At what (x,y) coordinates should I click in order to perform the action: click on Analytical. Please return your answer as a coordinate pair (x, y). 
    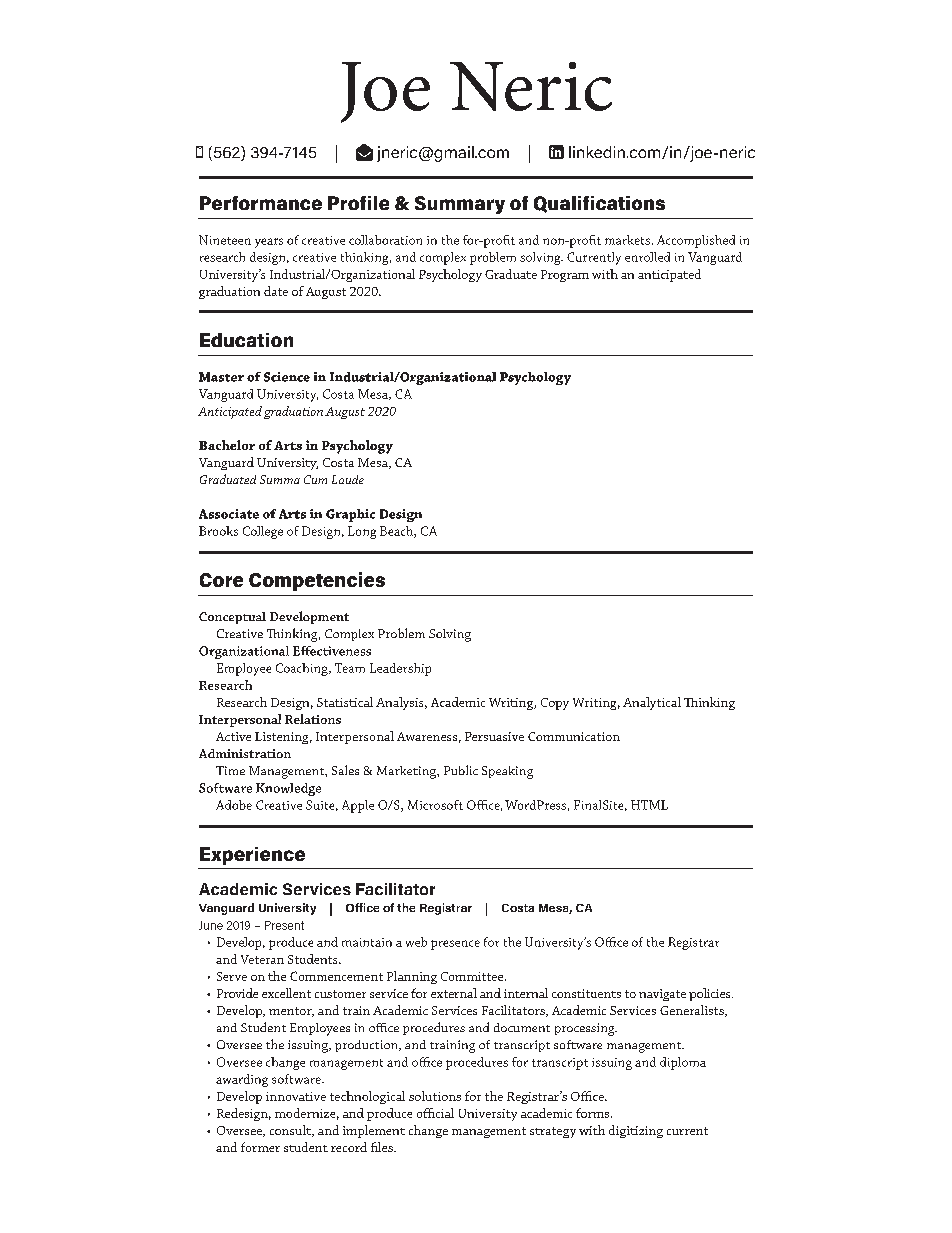
    Looking at the image, I should click on (652, 703).
